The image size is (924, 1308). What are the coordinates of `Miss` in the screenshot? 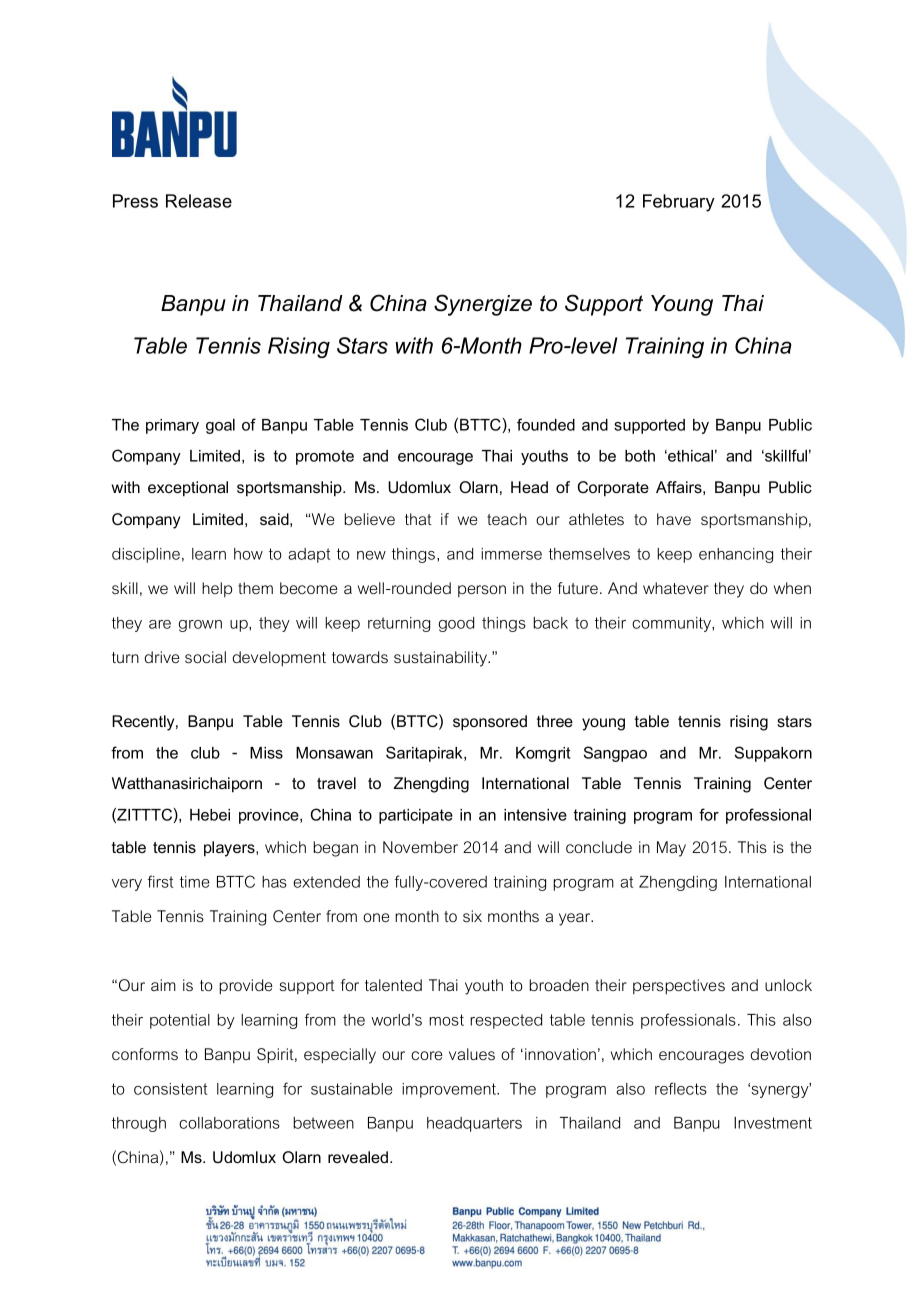 It's located at (266, 753).
